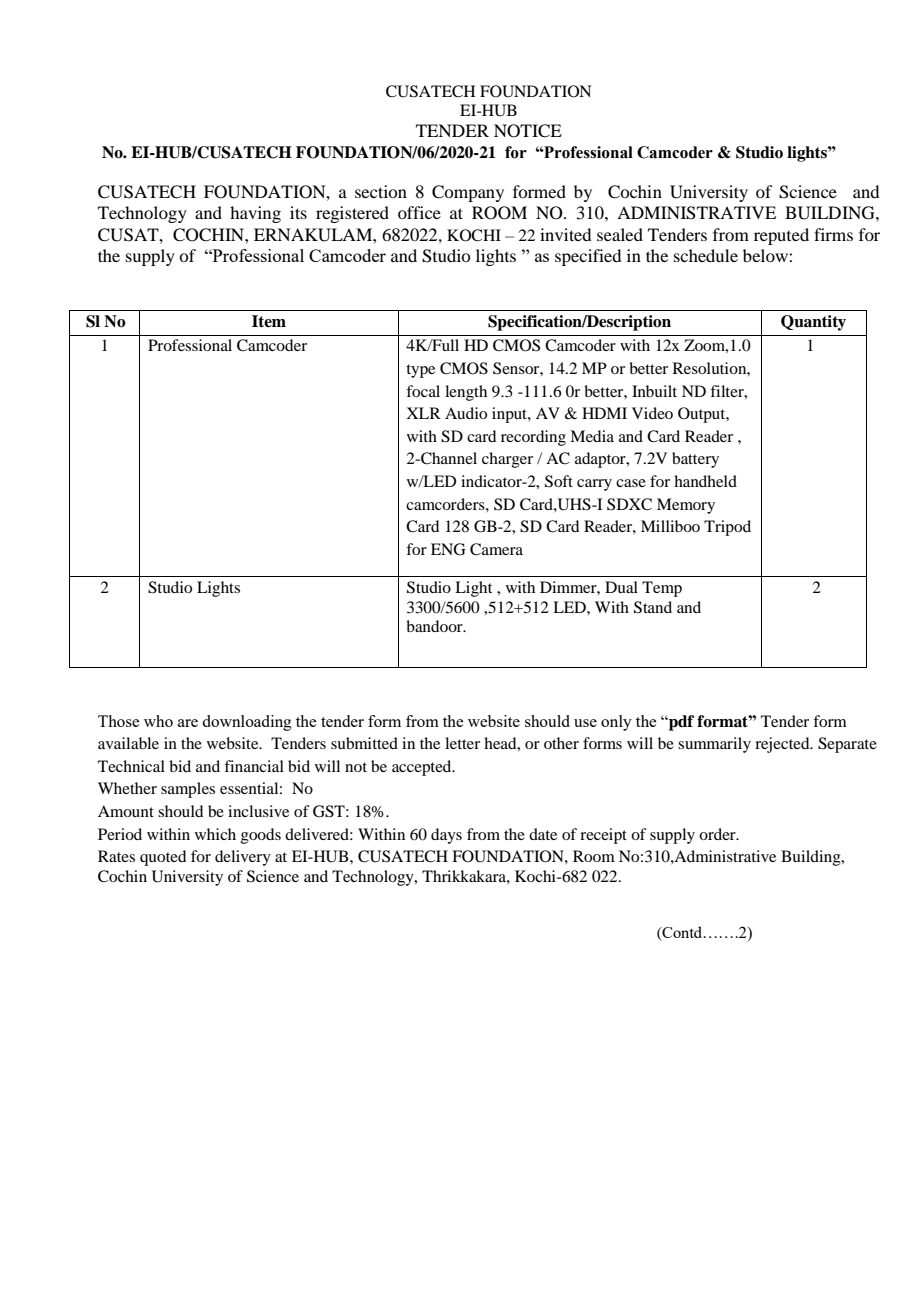 The height and width of the screenshot is (1308, 924). What do you see at coordinates (158, 721) in the screenshot?
I see `who` at bounding box center [158, 721].
